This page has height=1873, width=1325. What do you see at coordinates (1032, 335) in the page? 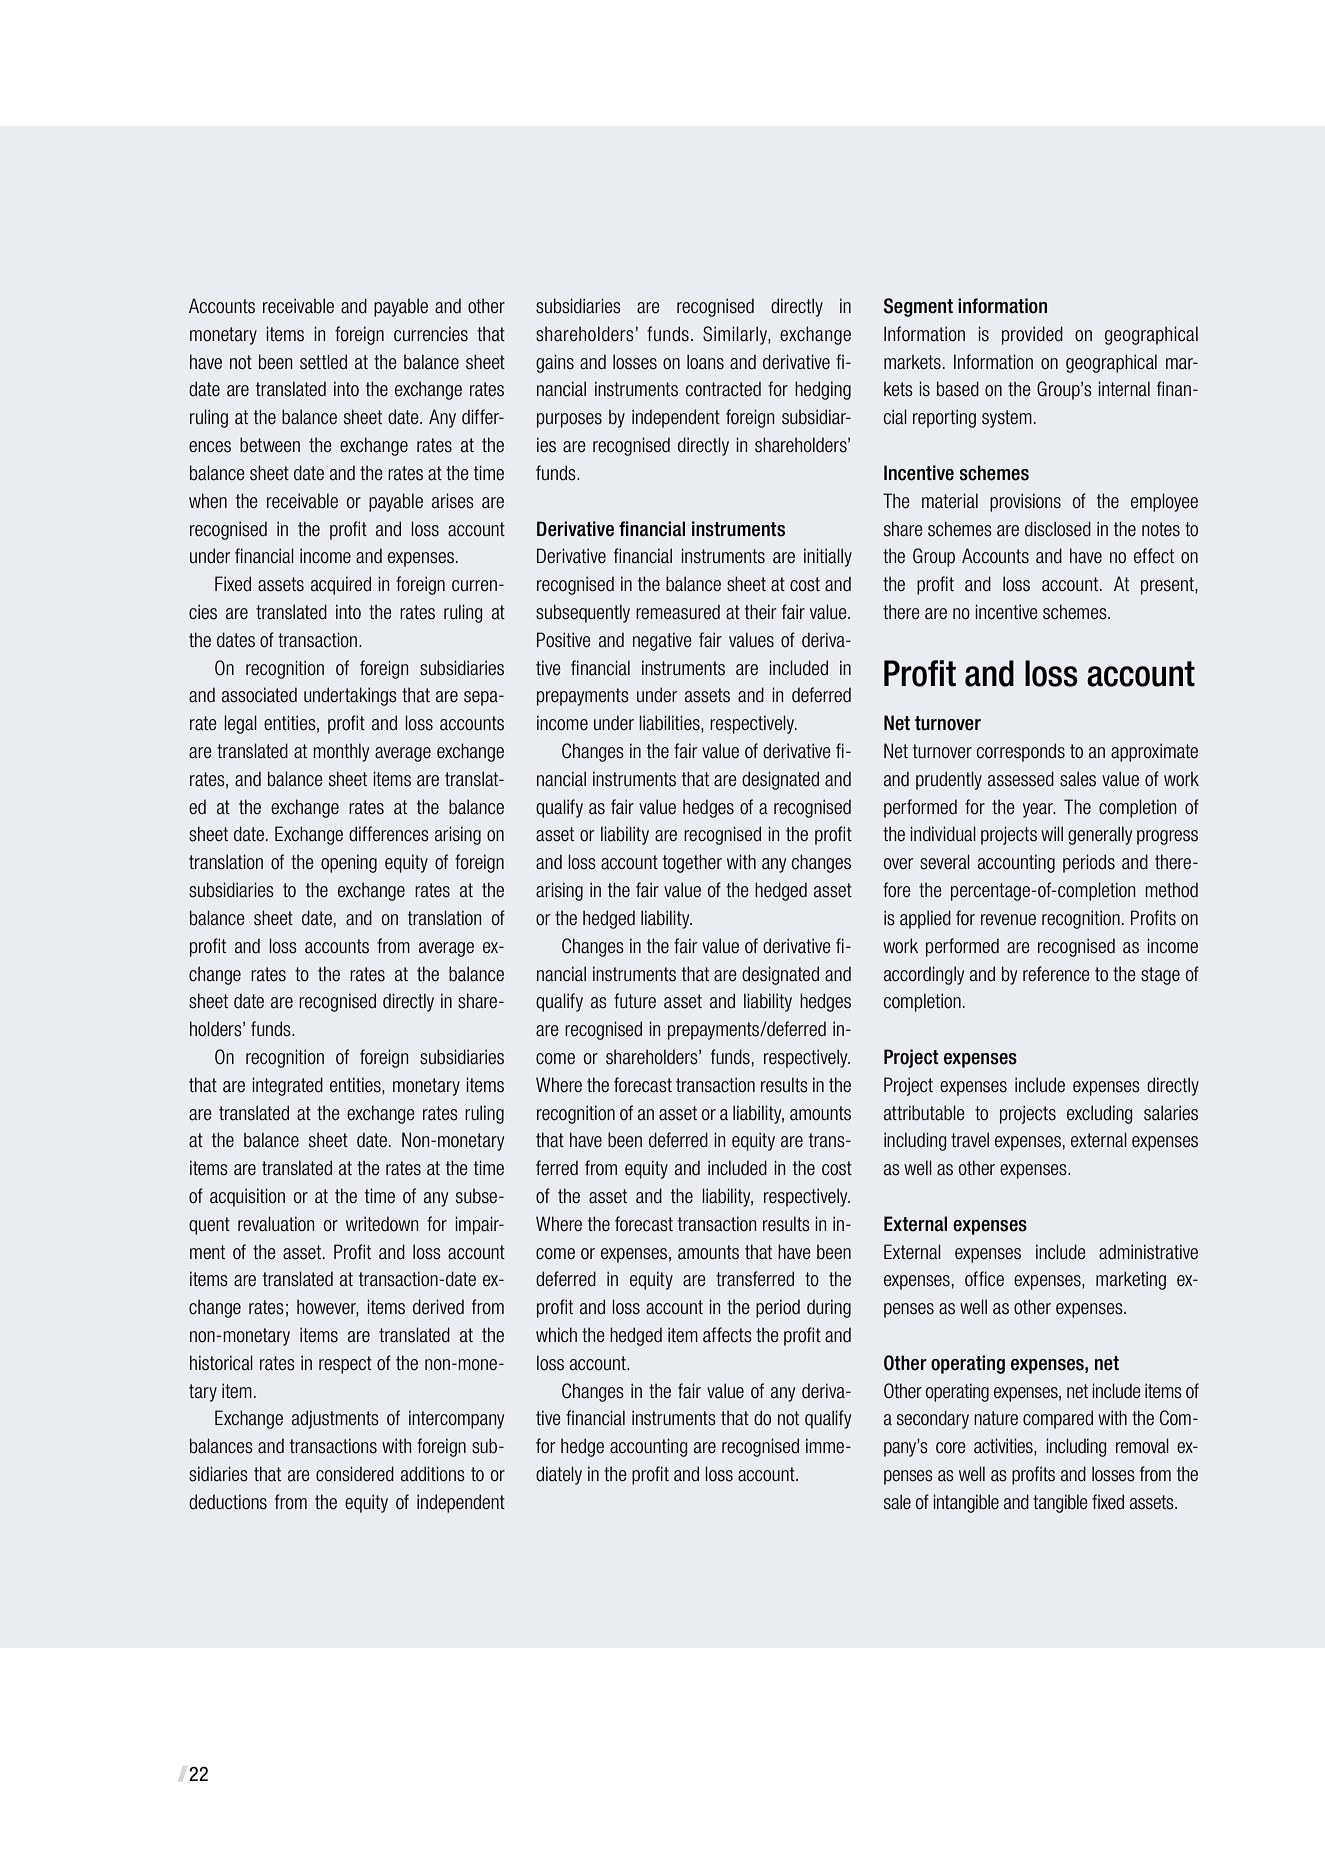
I see `provided` at bounding box center [1032, 335].
